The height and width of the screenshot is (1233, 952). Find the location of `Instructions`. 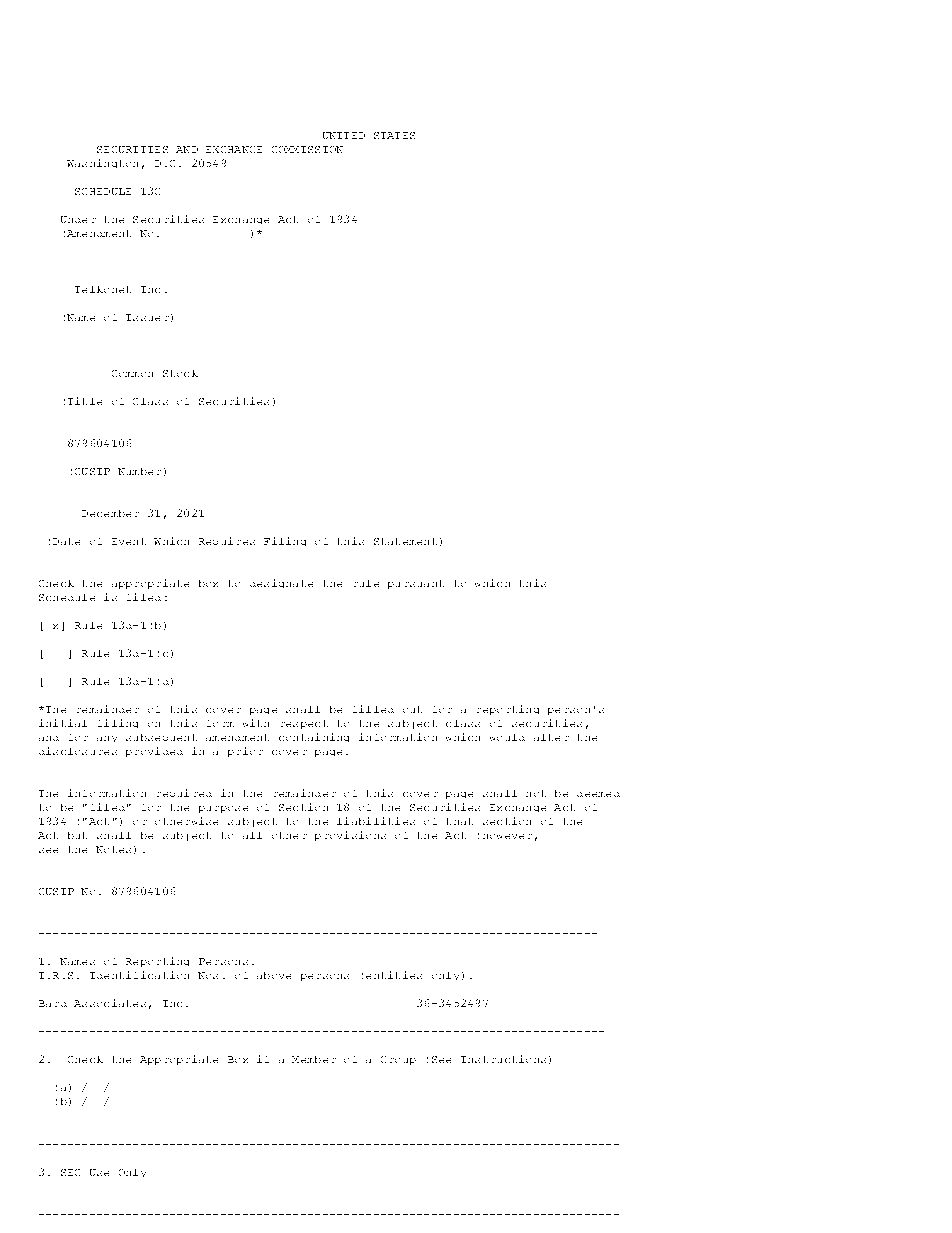

Instructions is located at coordinates (503, 1059).
